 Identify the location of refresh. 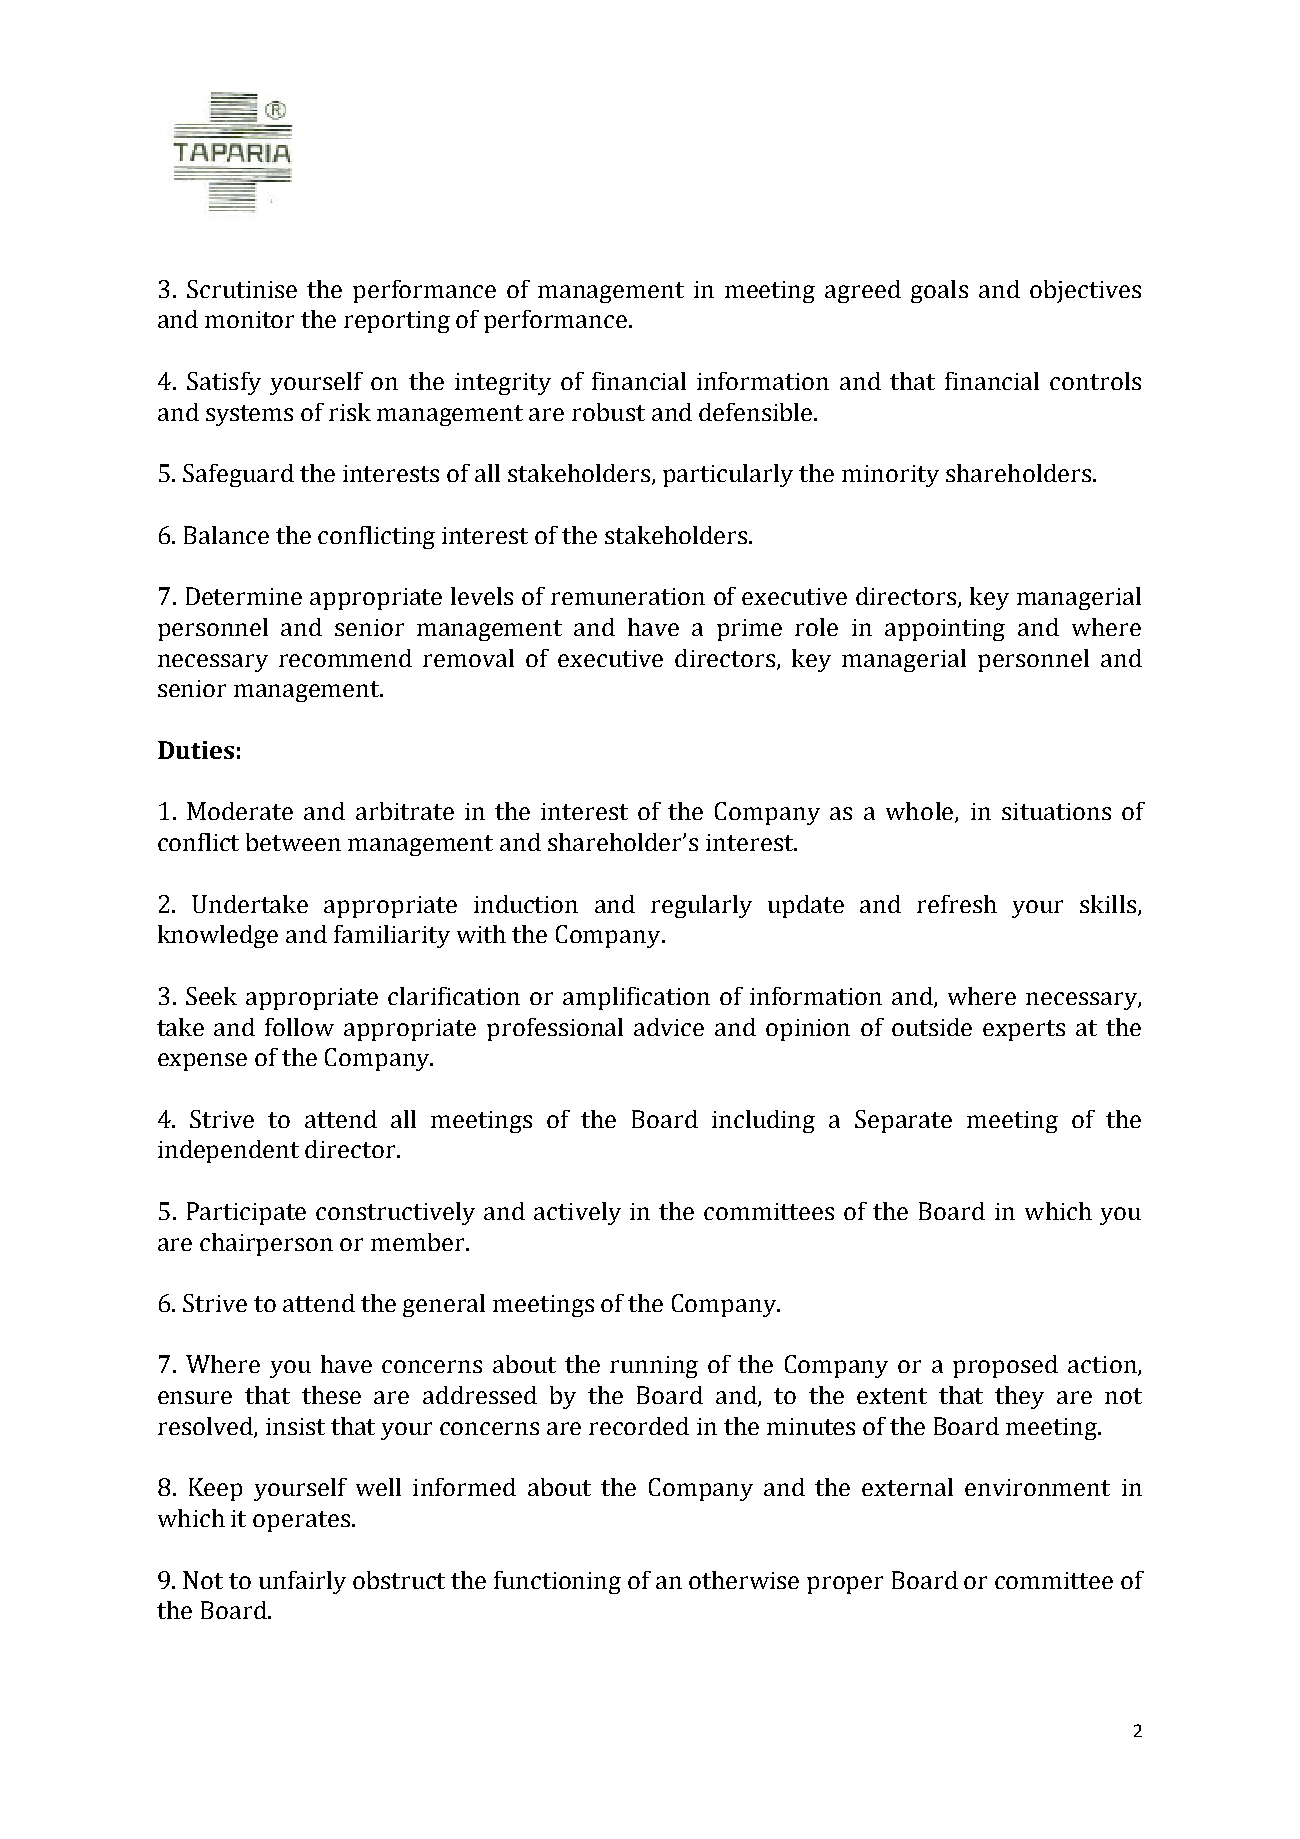
(957, 904).
